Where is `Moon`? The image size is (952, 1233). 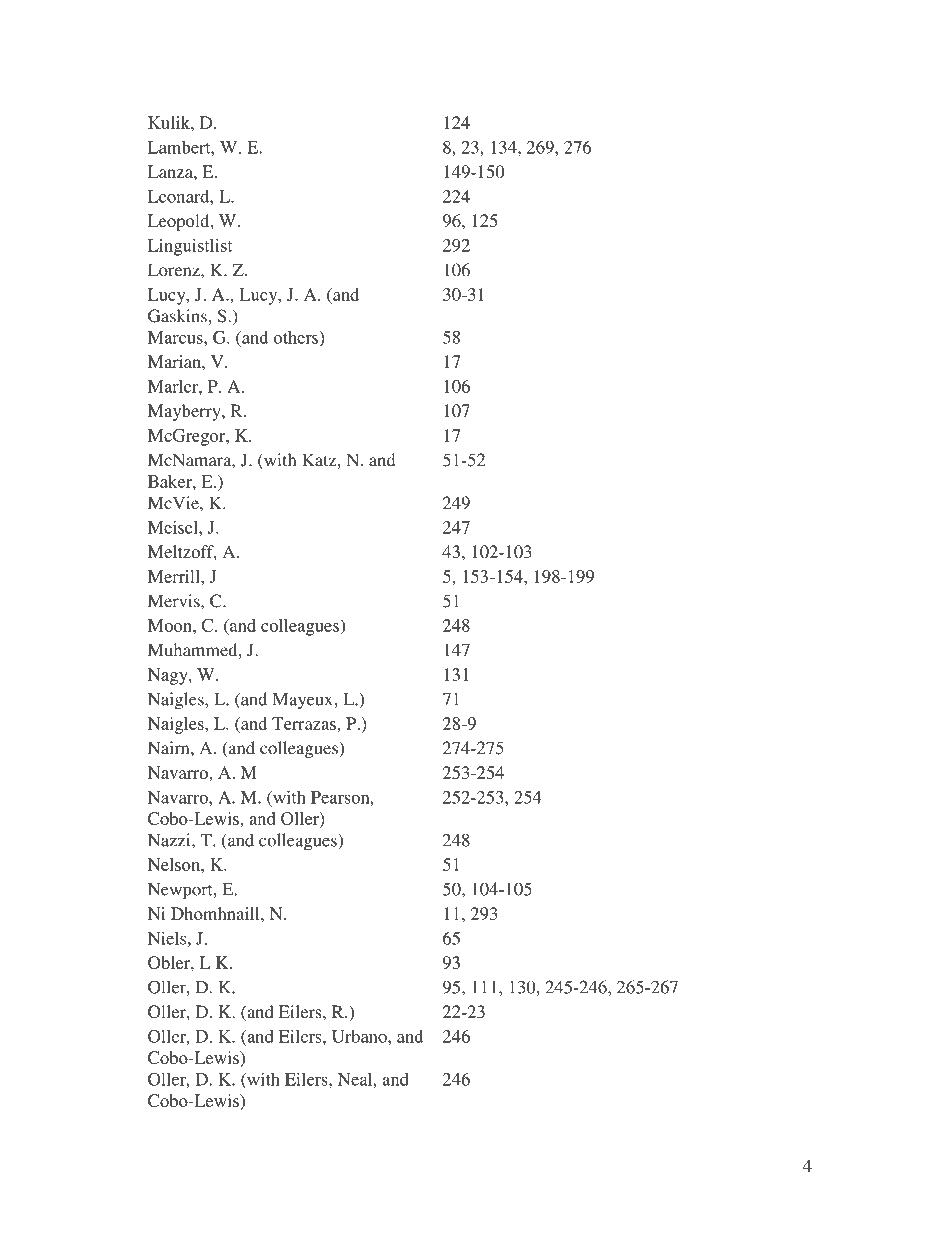
Moon is located at coordinates (171, 625).
